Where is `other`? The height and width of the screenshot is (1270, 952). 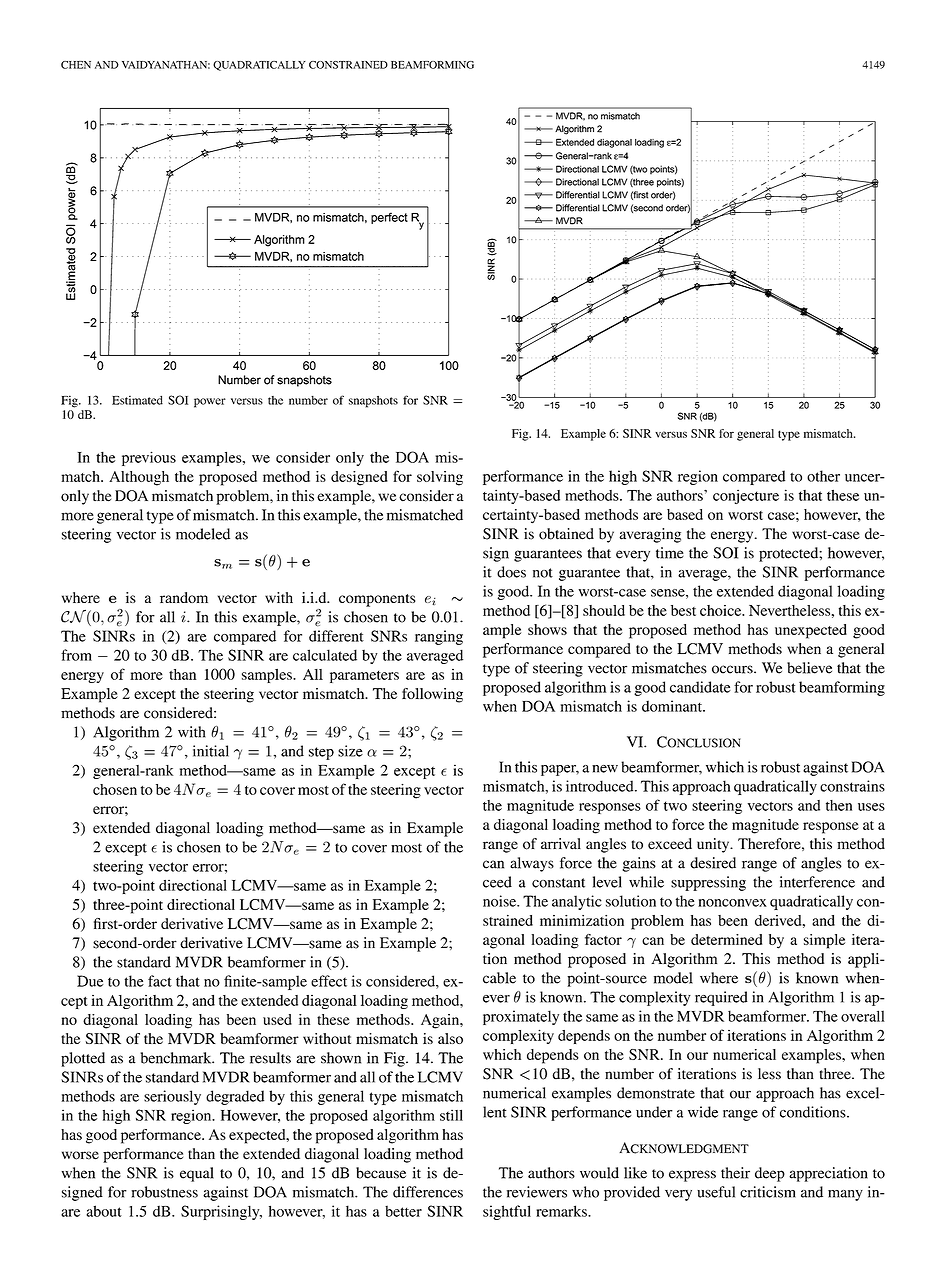 other is located at coordinates (823, 476).
